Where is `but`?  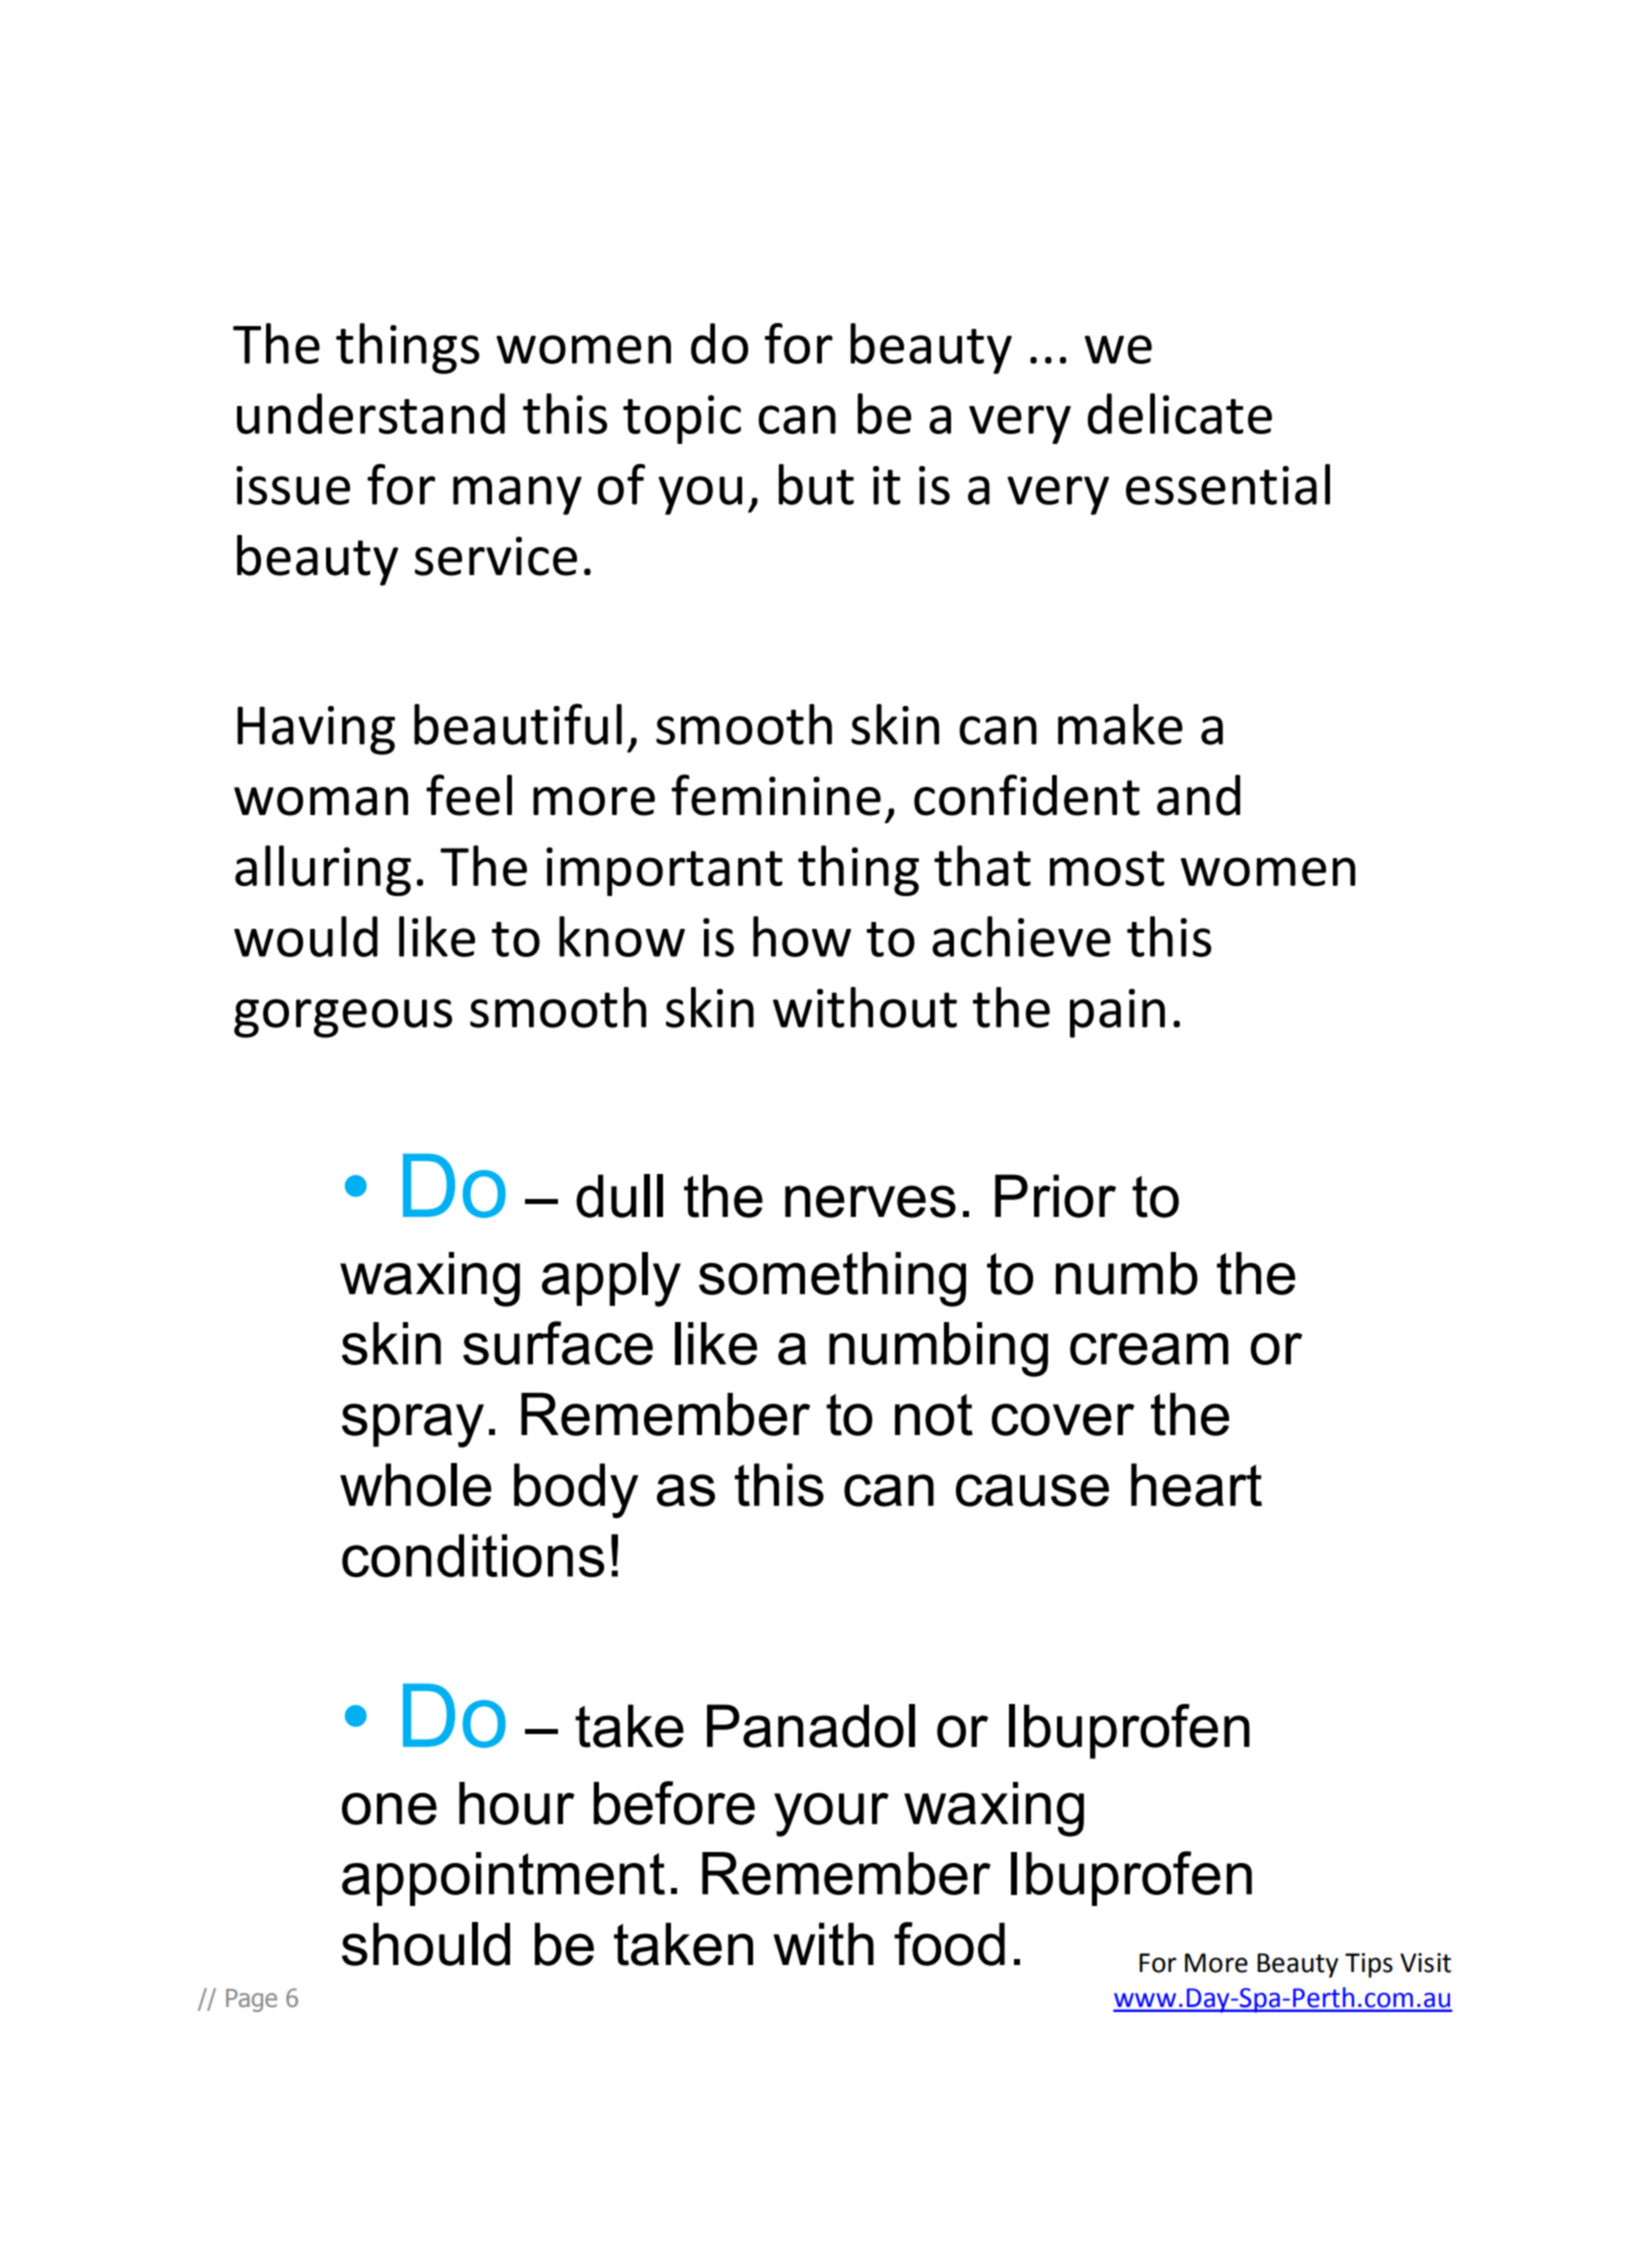
but is located at coordinates (816, 484).
